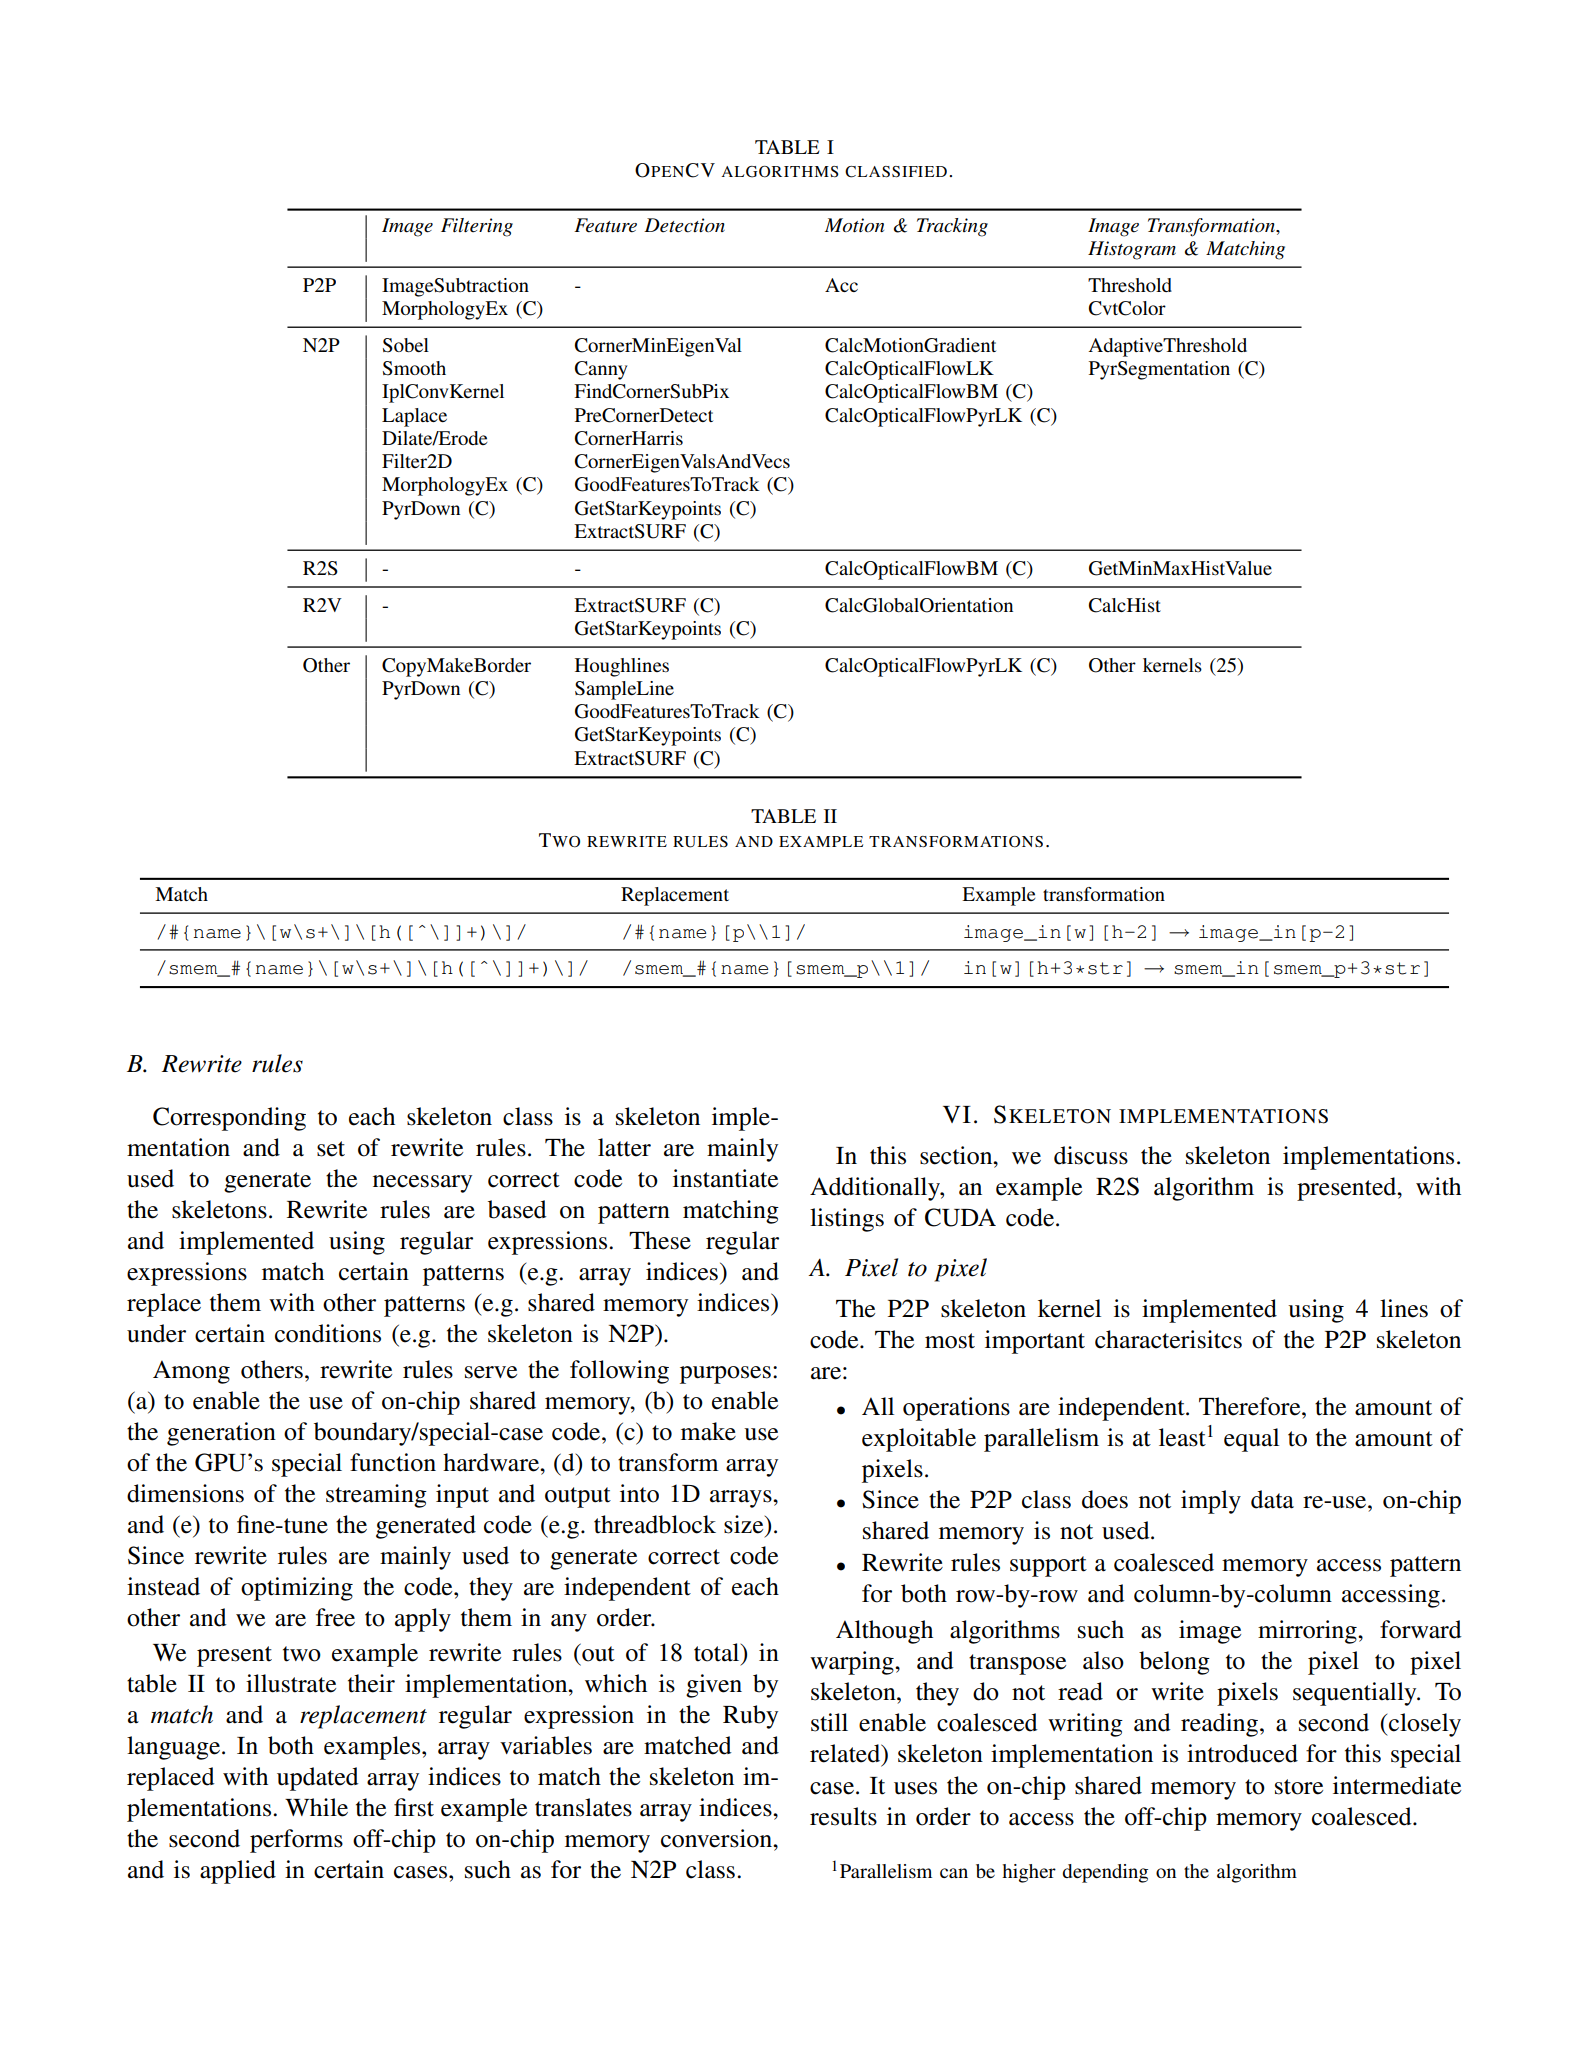  Describe the element at coordinates (1251, 1440) in the document. I see `equal` at that location.
